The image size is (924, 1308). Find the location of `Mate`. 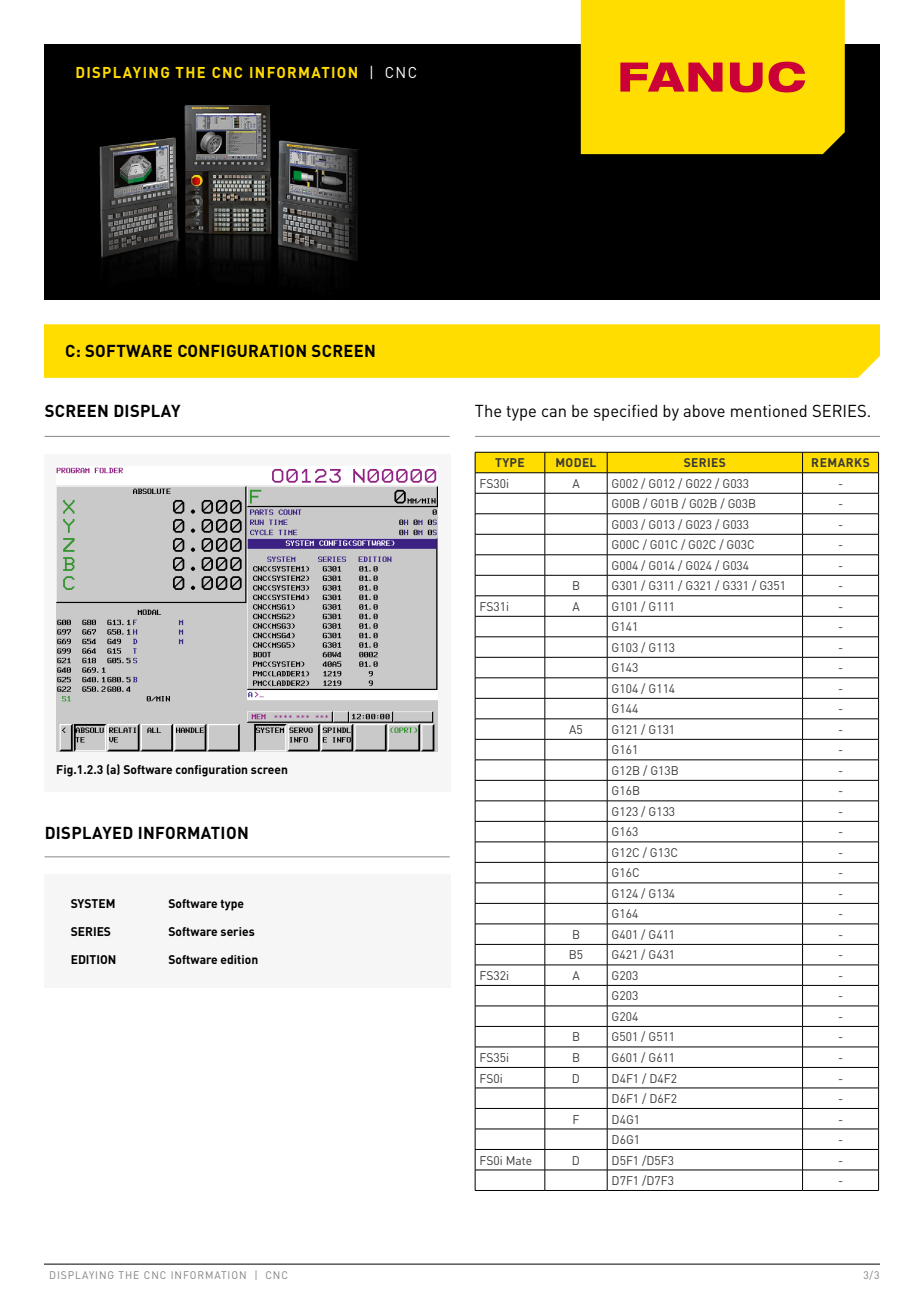

Mate is located at coordinates (519, 1160).
